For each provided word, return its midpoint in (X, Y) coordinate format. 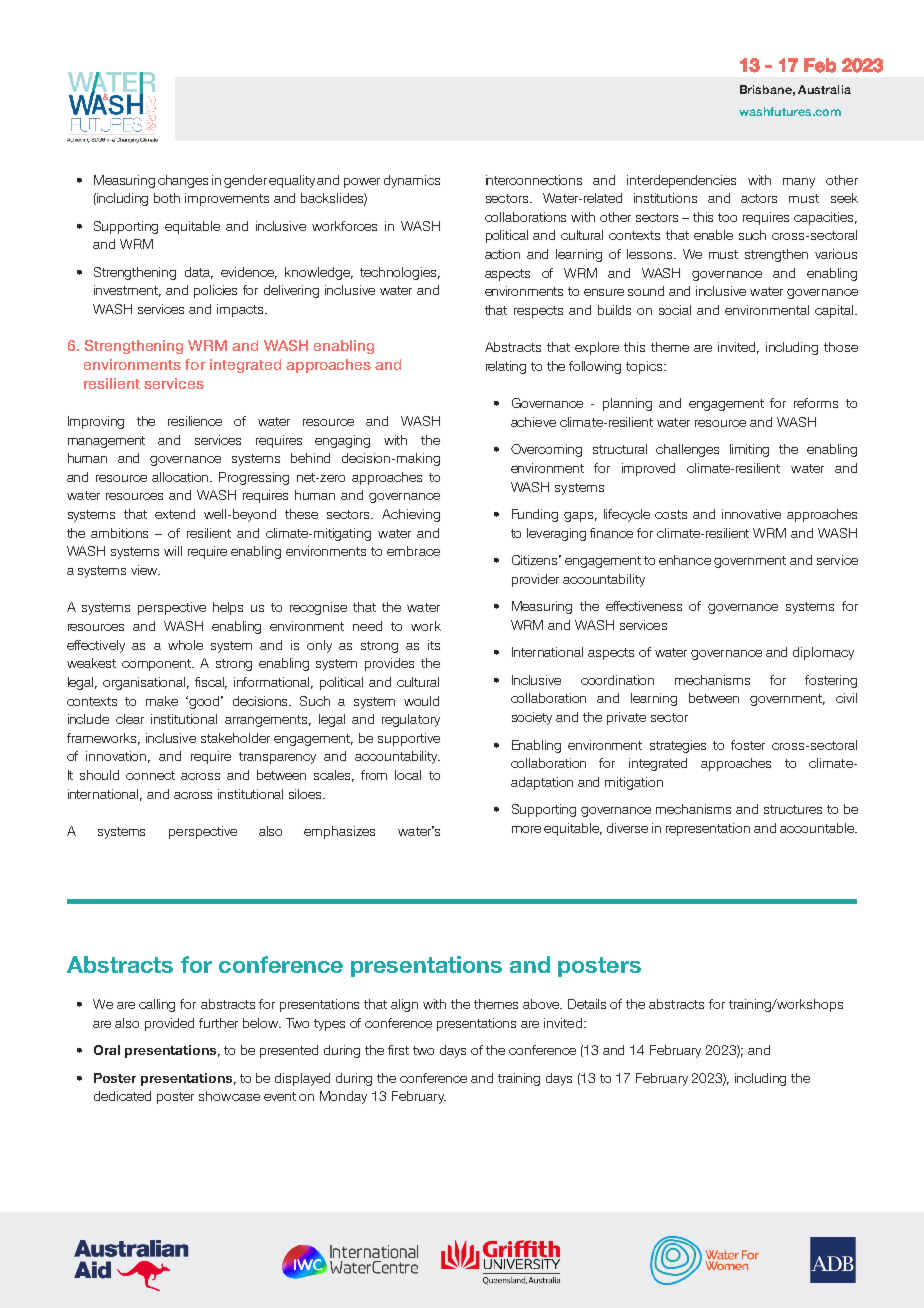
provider (535, 580)
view (145, 570)
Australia (824, 89)
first (398, 1050)
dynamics (412, 181)
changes (183, 181)
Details (587, 1004)
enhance (685, 560)
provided (169, 1024)
